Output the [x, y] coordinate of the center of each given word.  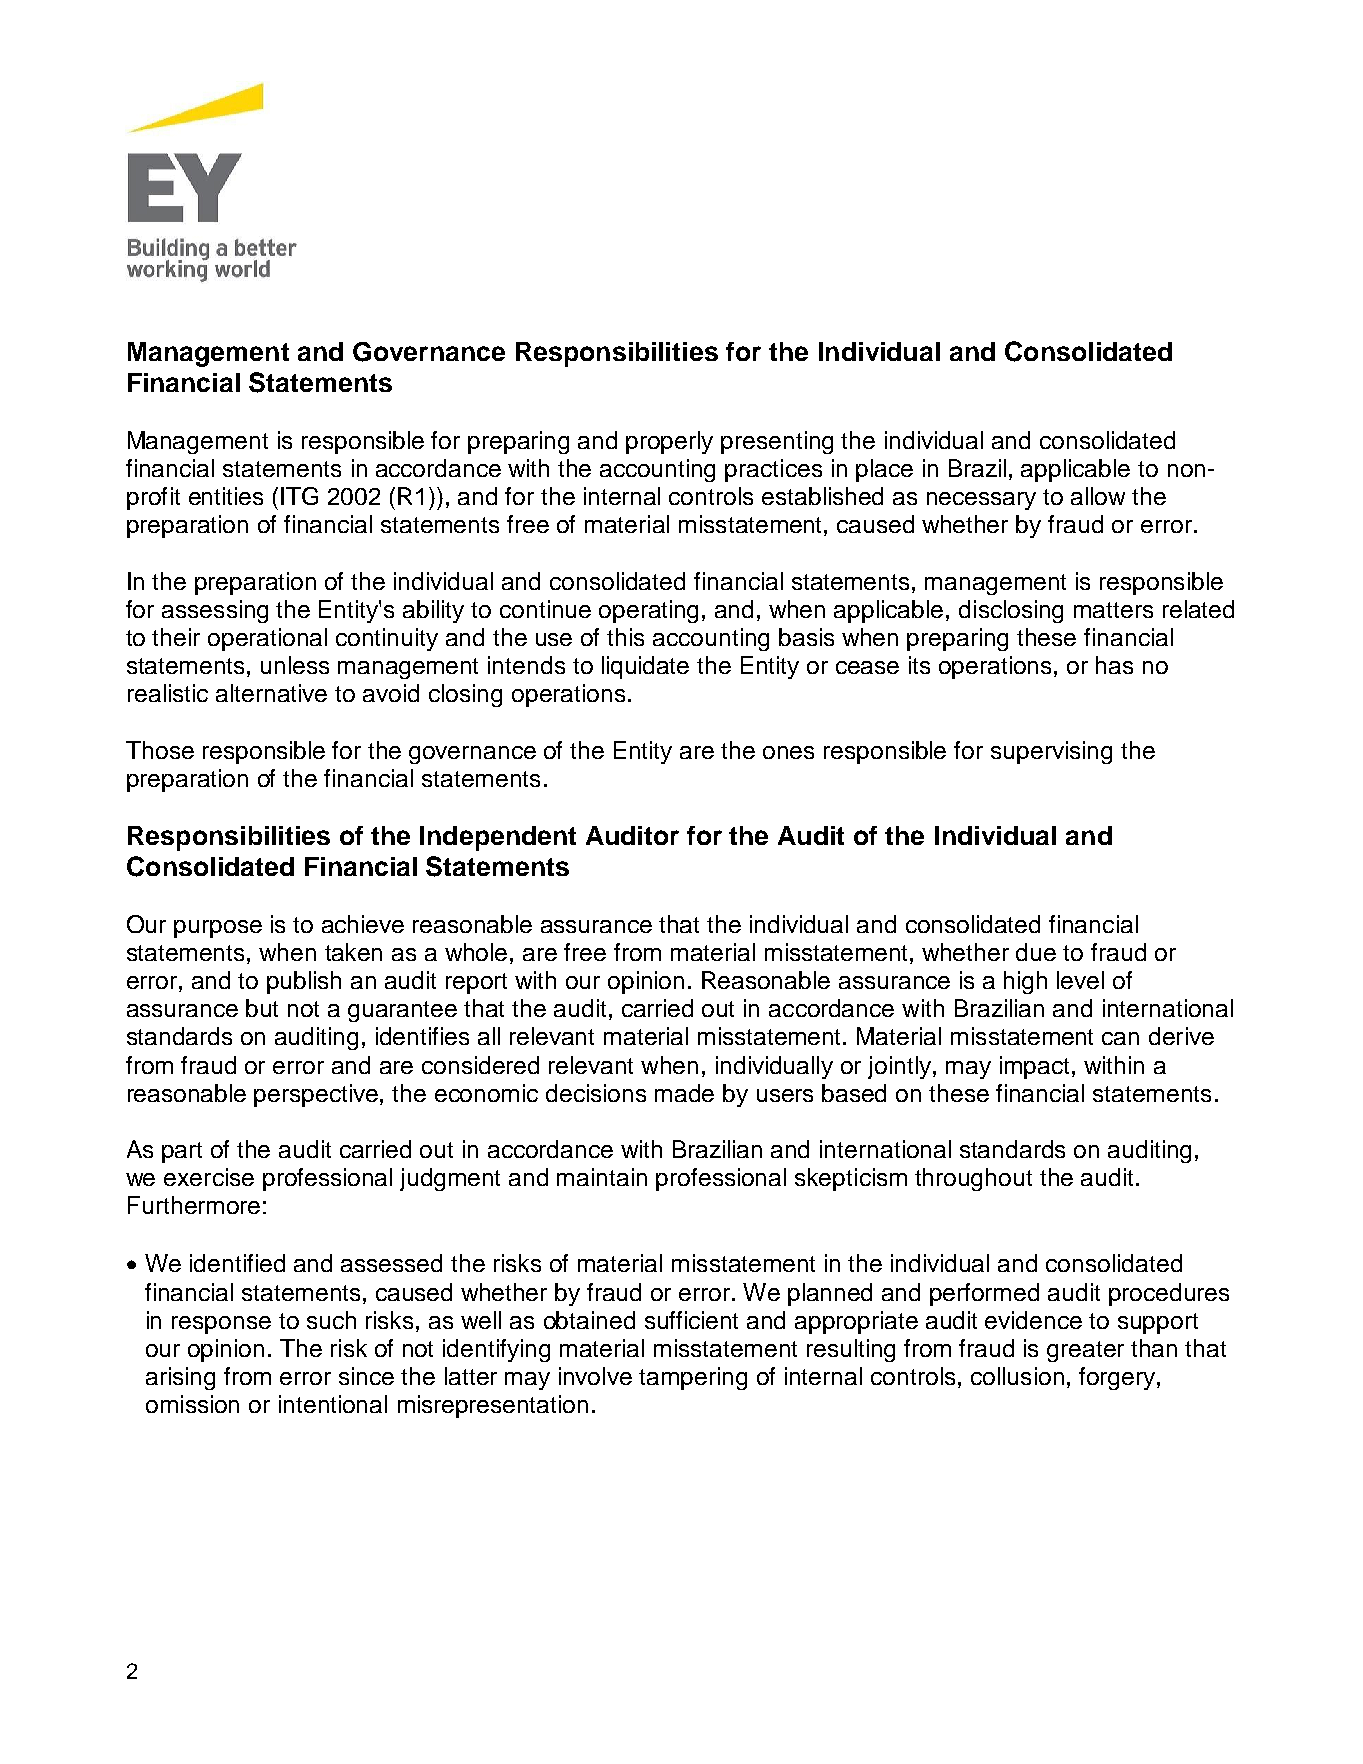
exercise [209, 1177]
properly [669, 442]
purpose [218, 929]
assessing [215, 611]
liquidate [645, 667]
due [1036, 952]
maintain [602, 1177]
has [1114, 665]
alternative [271, 693]
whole [476, 952]
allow [1098, 496]
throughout [973, 1179]
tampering [693, 1378]
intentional [333, 1404]
